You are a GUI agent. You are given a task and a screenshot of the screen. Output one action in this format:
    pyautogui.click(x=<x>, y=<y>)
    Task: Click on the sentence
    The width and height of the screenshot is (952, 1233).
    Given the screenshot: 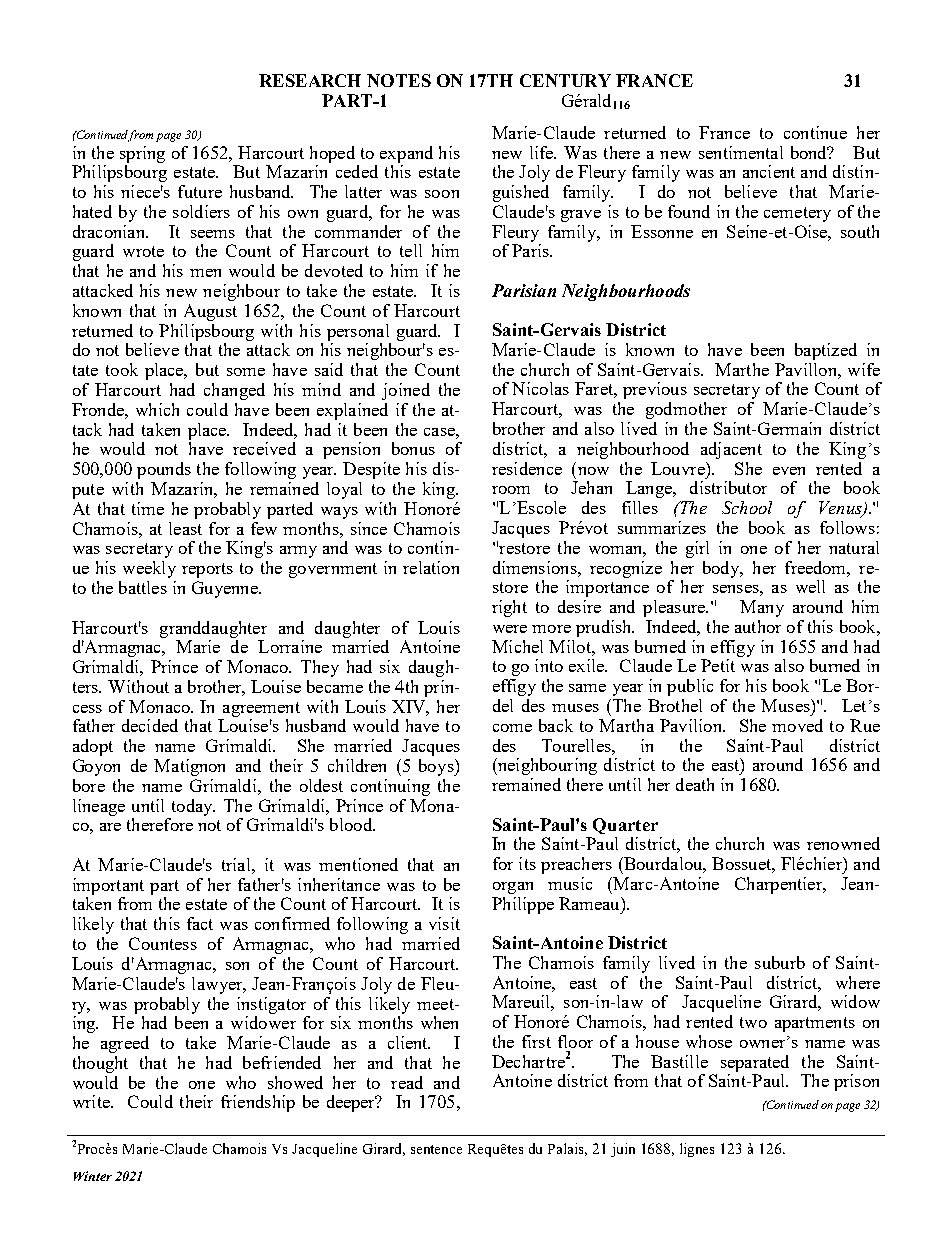 What is the action you would take?
    pyautogui.click(x=436, y=1149)
